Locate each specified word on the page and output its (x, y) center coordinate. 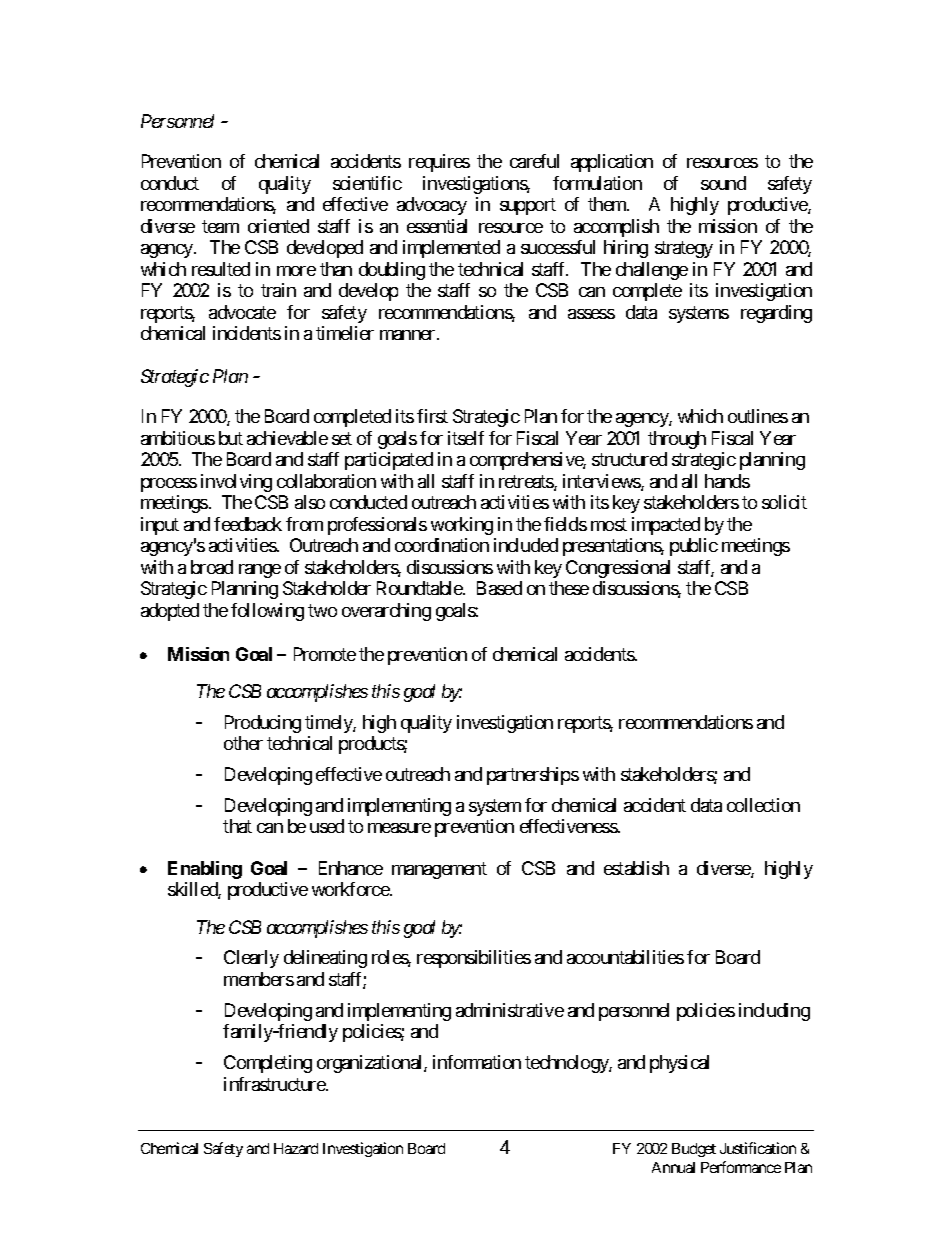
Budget (694, 1150)
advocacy (432, 206)
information (477, 1062)
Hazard (296, 1148)
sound (723, 183)
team (220, 226)
